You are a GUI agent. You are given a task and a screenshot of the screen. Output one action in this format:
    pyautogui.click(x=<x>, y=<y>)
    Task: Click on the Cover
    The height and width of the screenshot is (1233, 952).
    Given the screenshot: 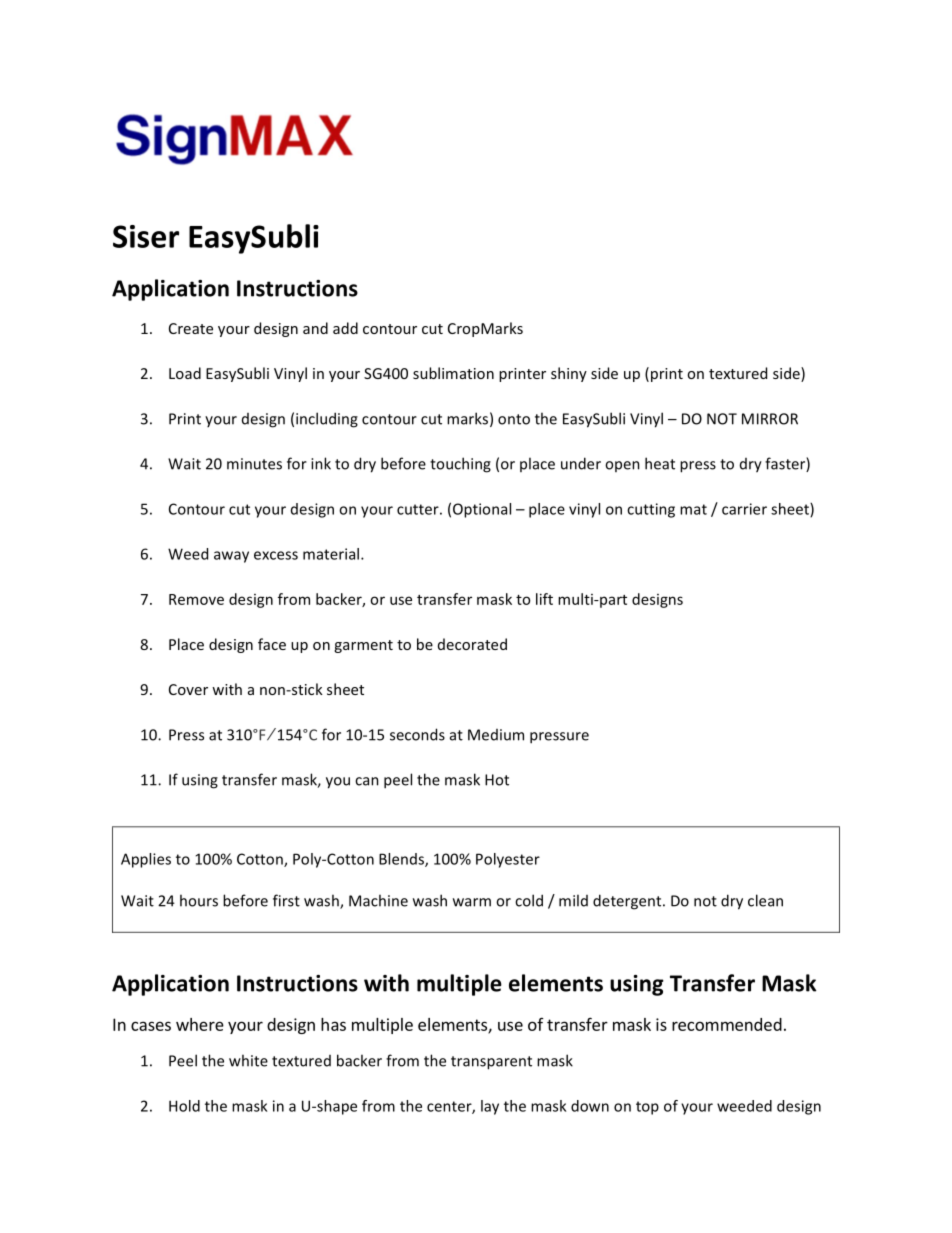 What is the action you would take?
    pyautogui.click(x=188, y=689)
